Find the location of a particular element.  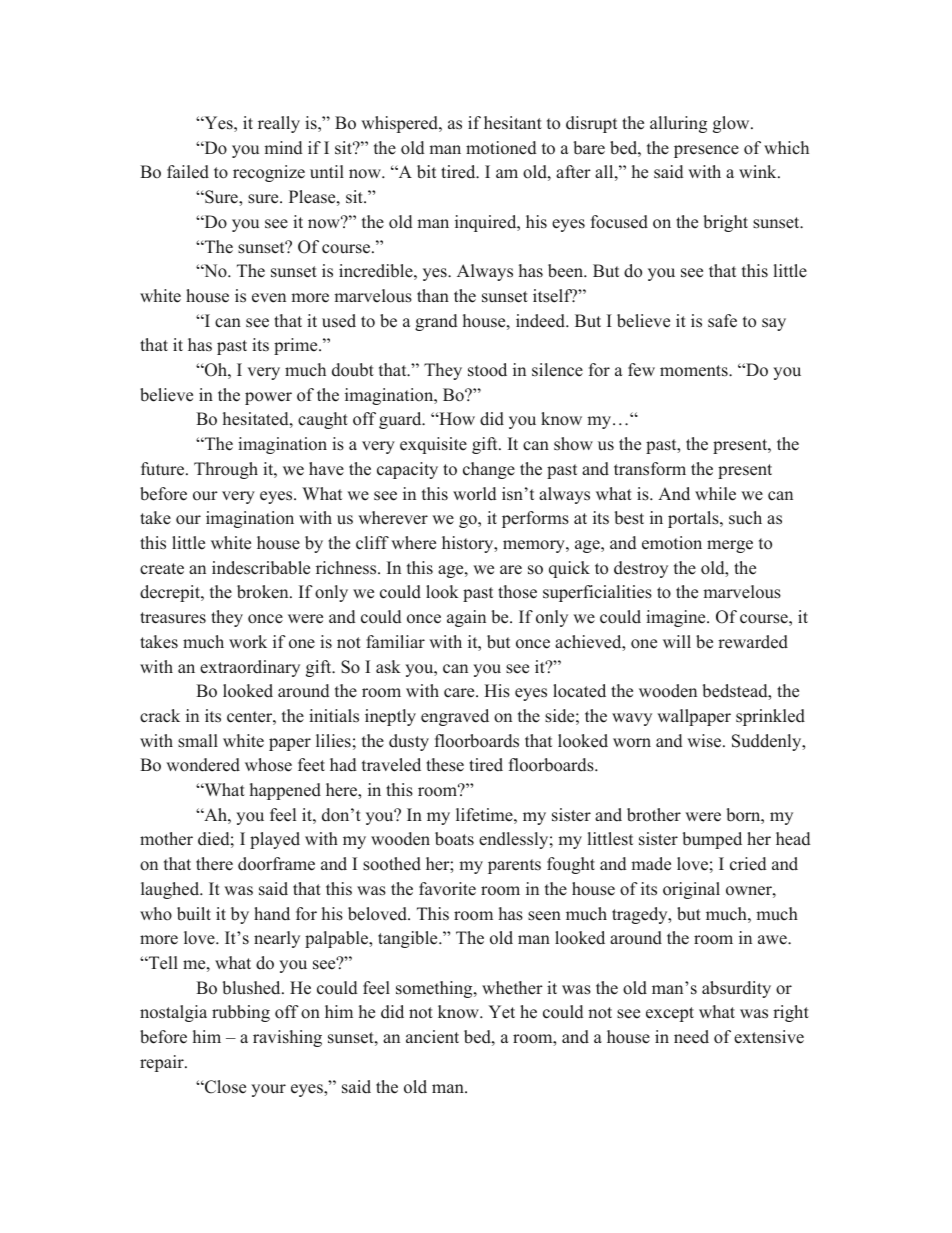

power is located at coordinates (268, 398).
